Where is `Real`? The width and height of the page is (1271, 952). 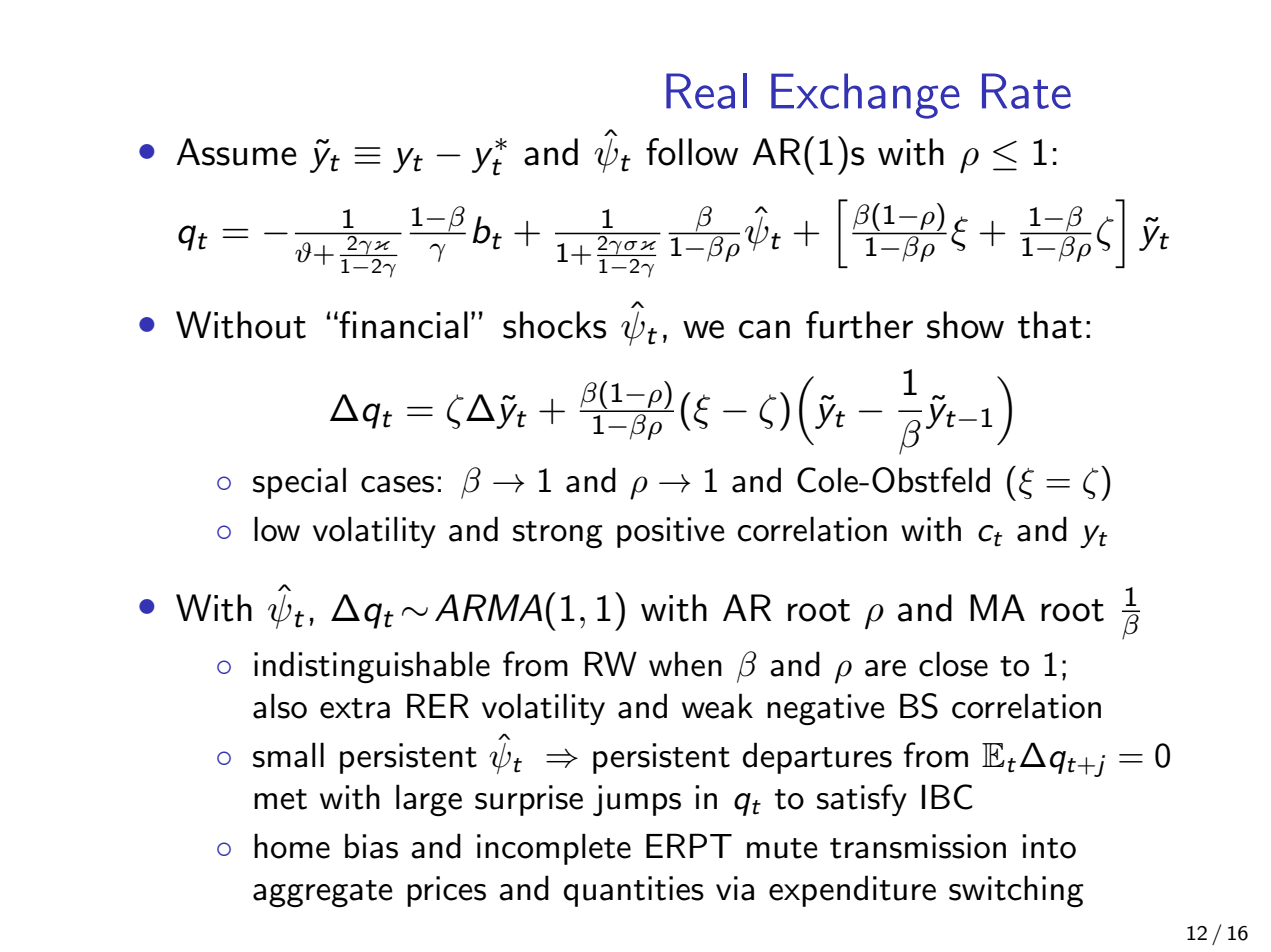
Real is located at coordinates (706, 91).
